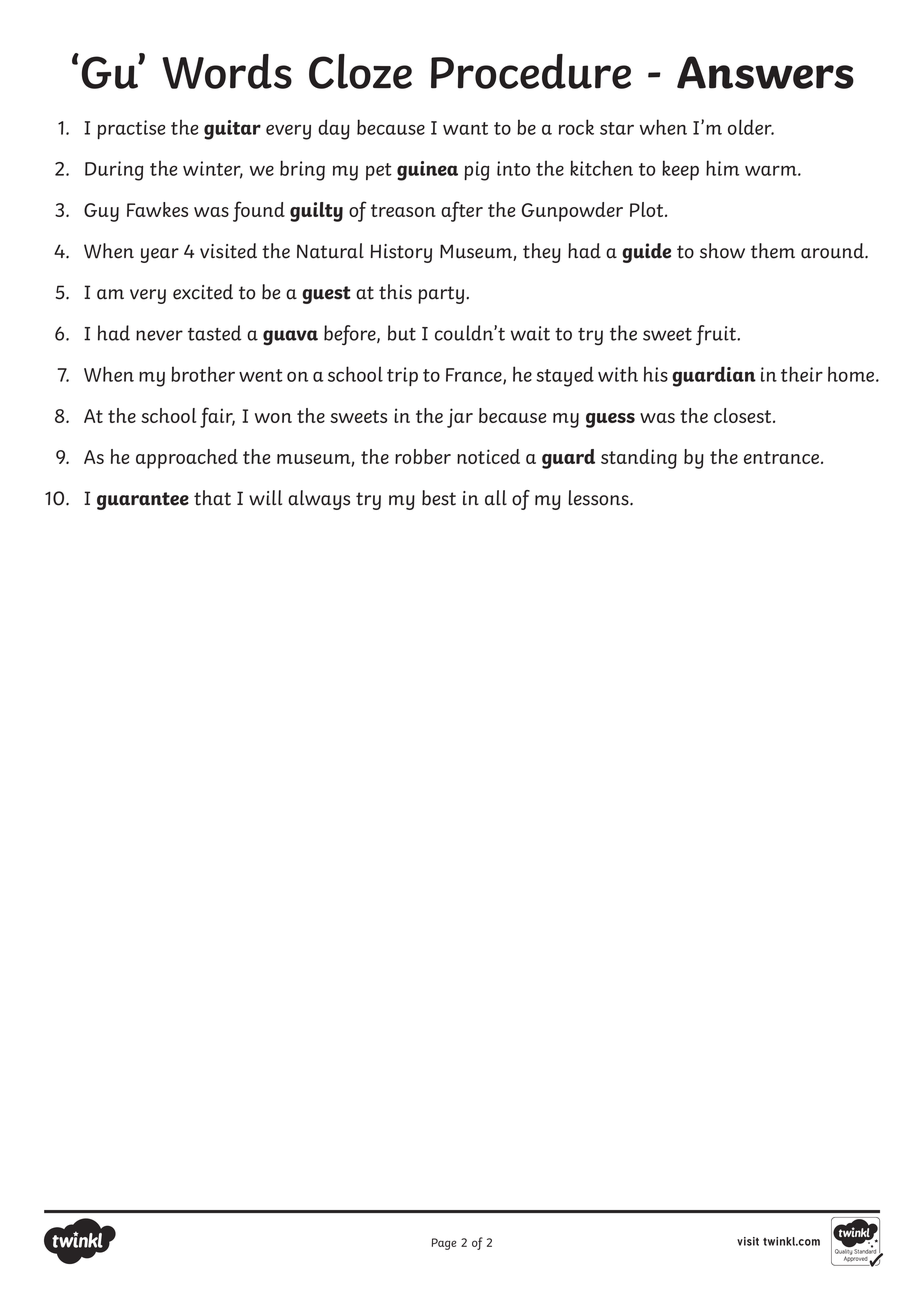  Describe the element at coordinates (599, 498) in the image. I see `lessons` at that location.
